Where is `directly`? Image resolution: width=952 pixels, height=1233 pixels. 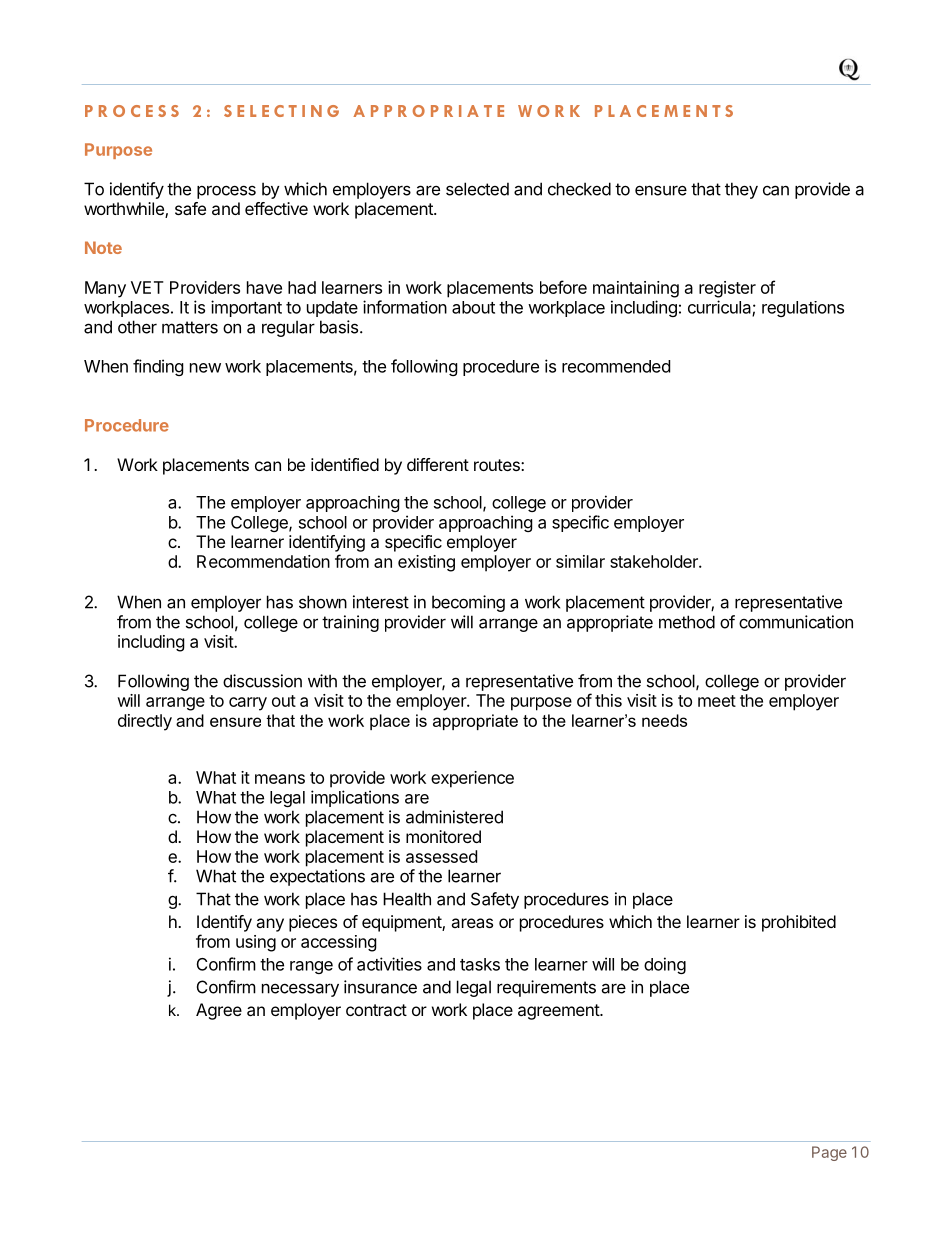 directly is located at coordinates (145, 722).
